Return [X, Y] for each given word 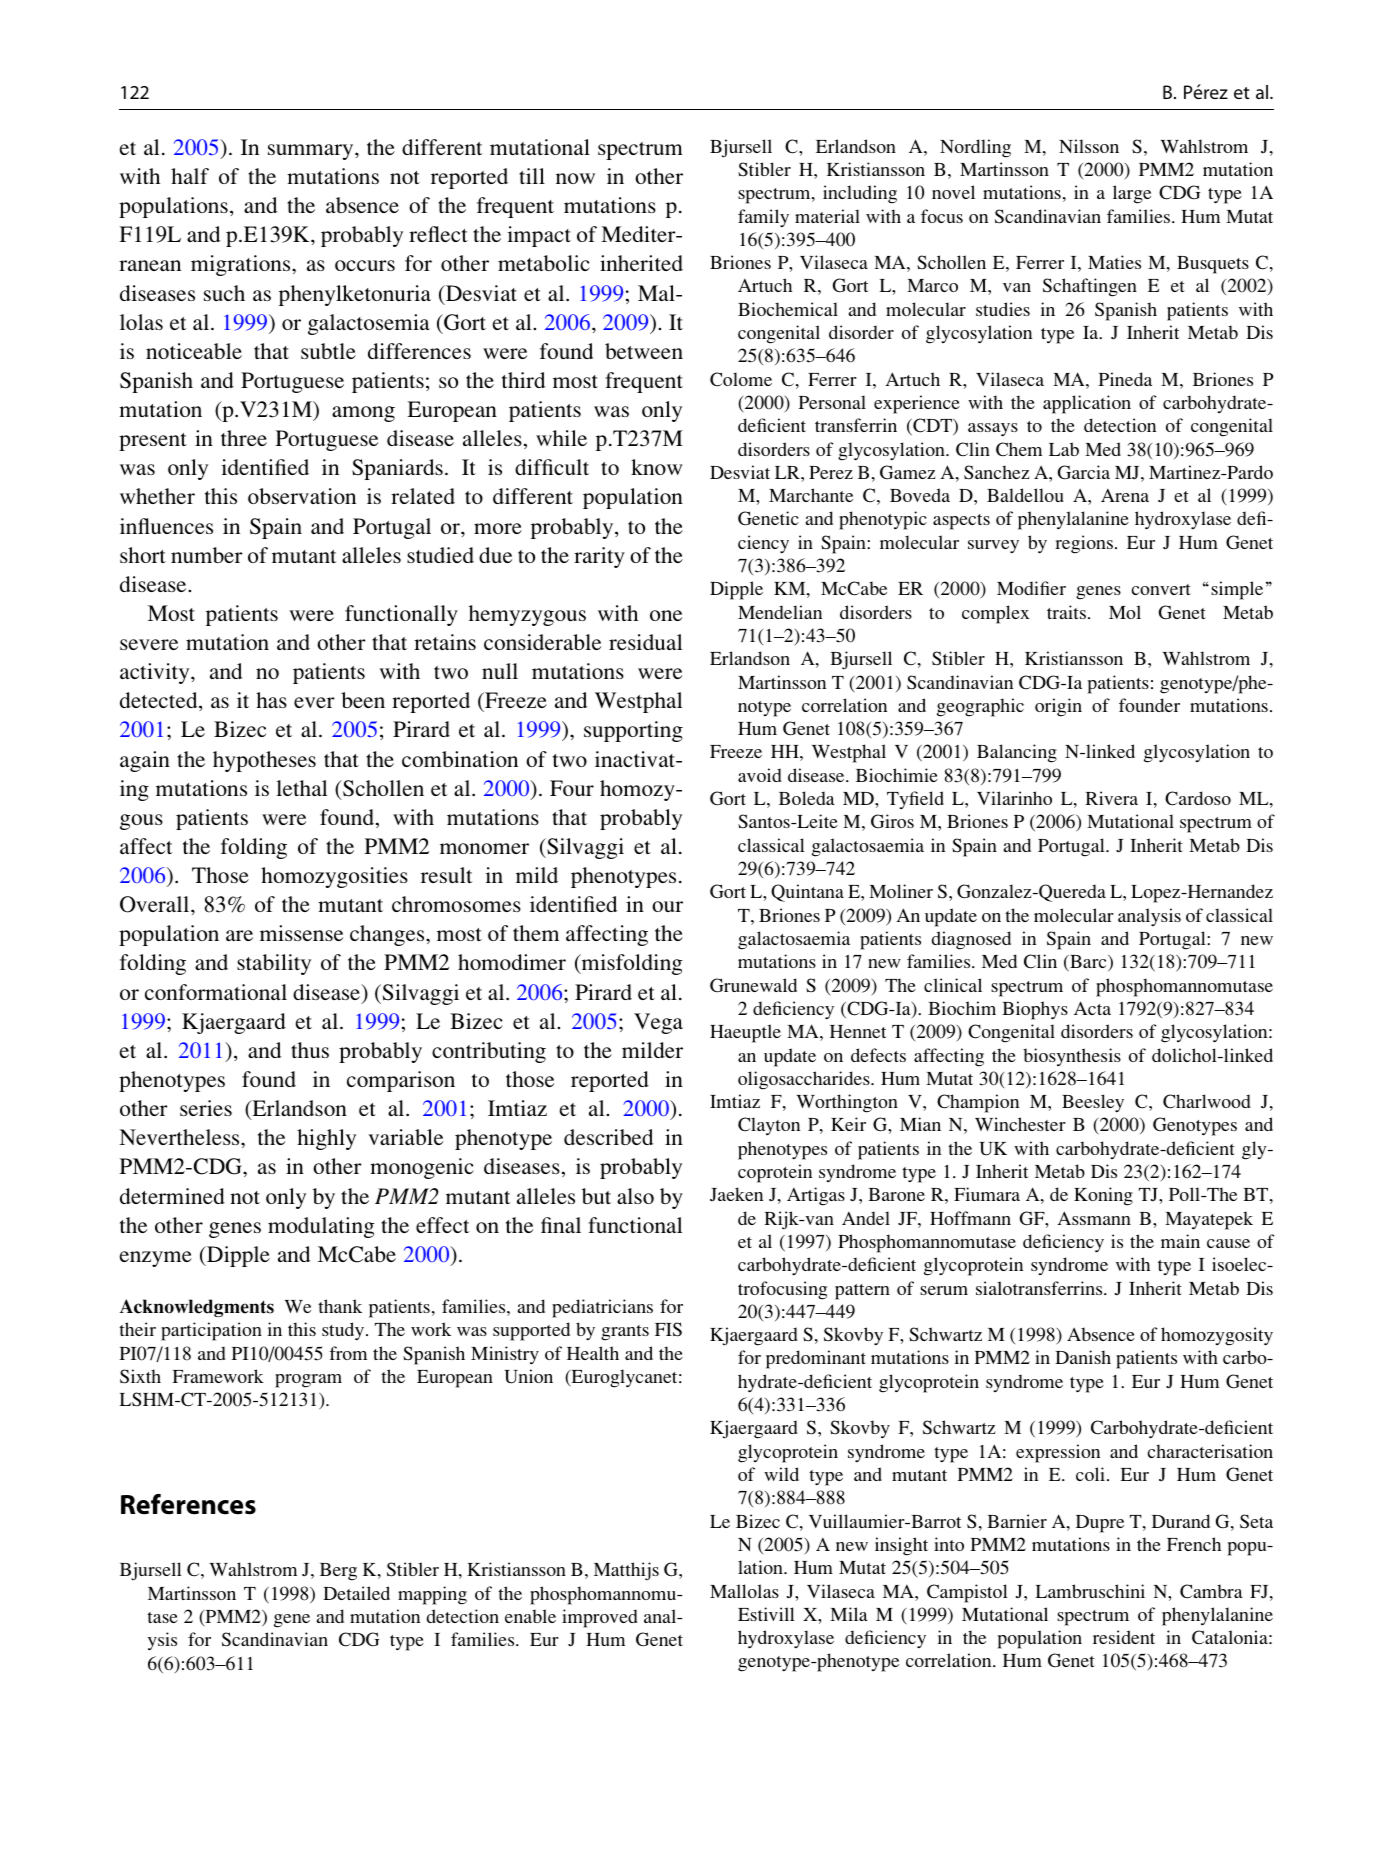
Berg [338, 1572]
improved [600, 1618]
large [1132, 194]
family [763, 218]
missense [301, 933]
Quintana [807, 893]
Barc [1088, 963]
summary [312, 152]
